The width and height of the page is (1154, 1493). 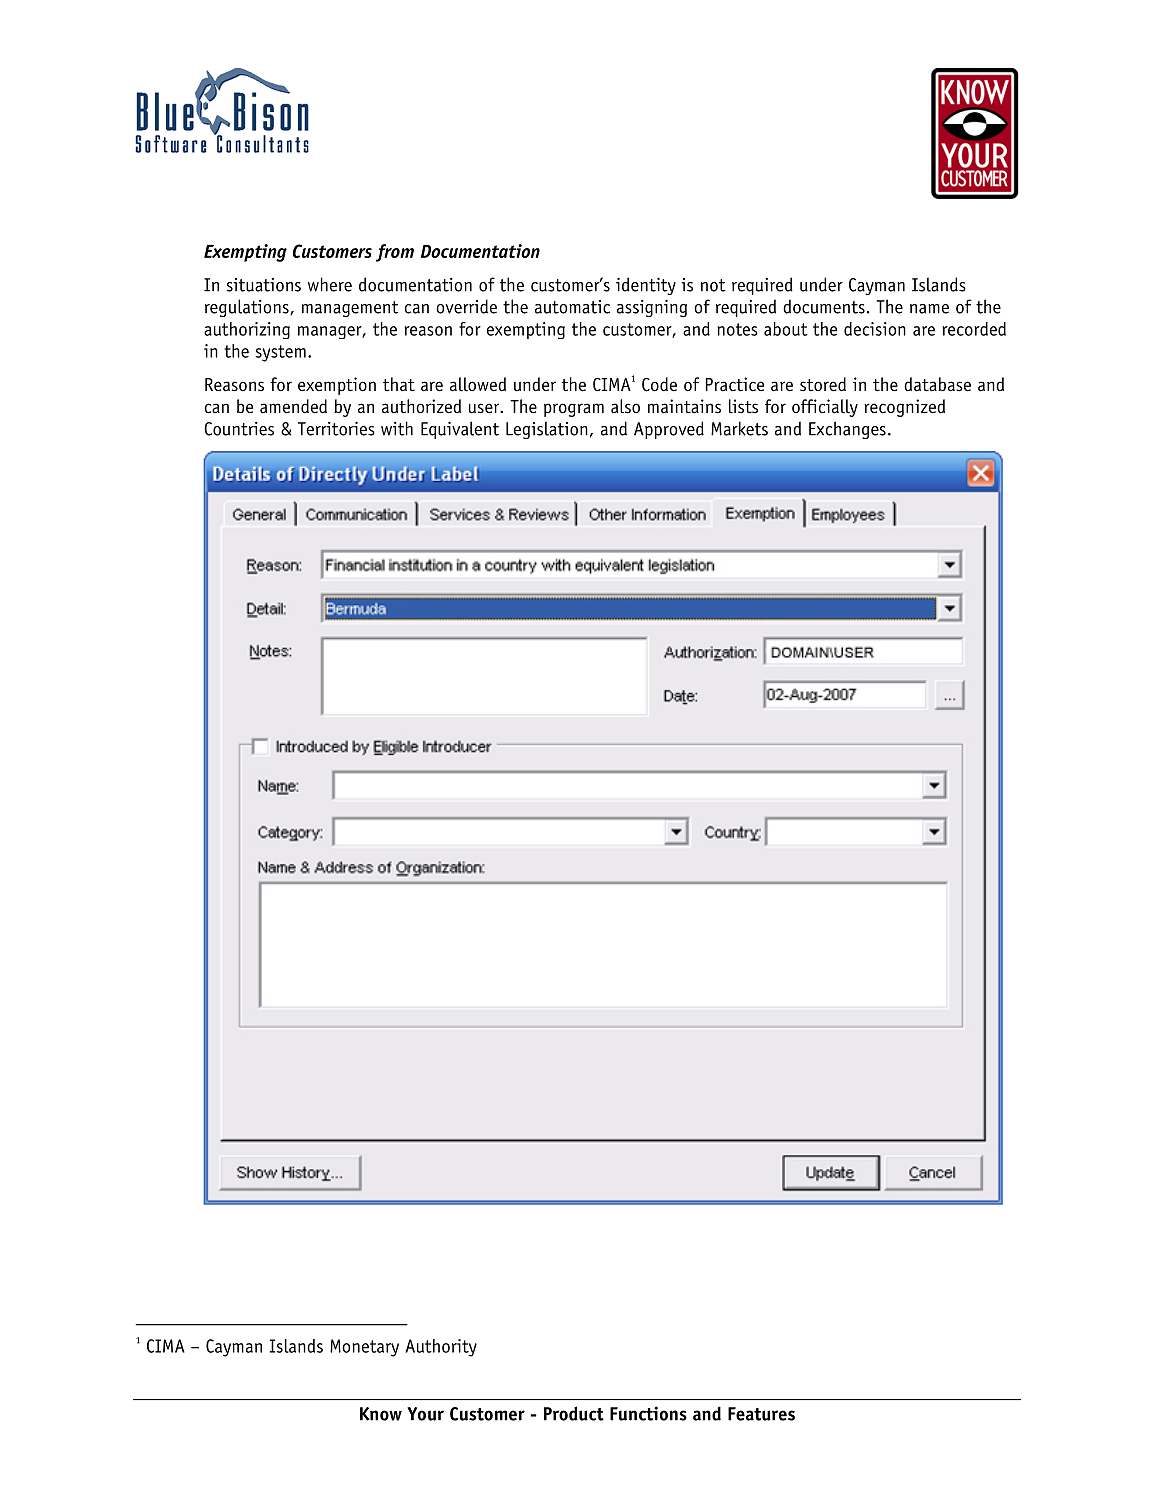 What do you see at coordinates (646, 286) in the page?
I see `identity` at bounding box center [646, 286].
